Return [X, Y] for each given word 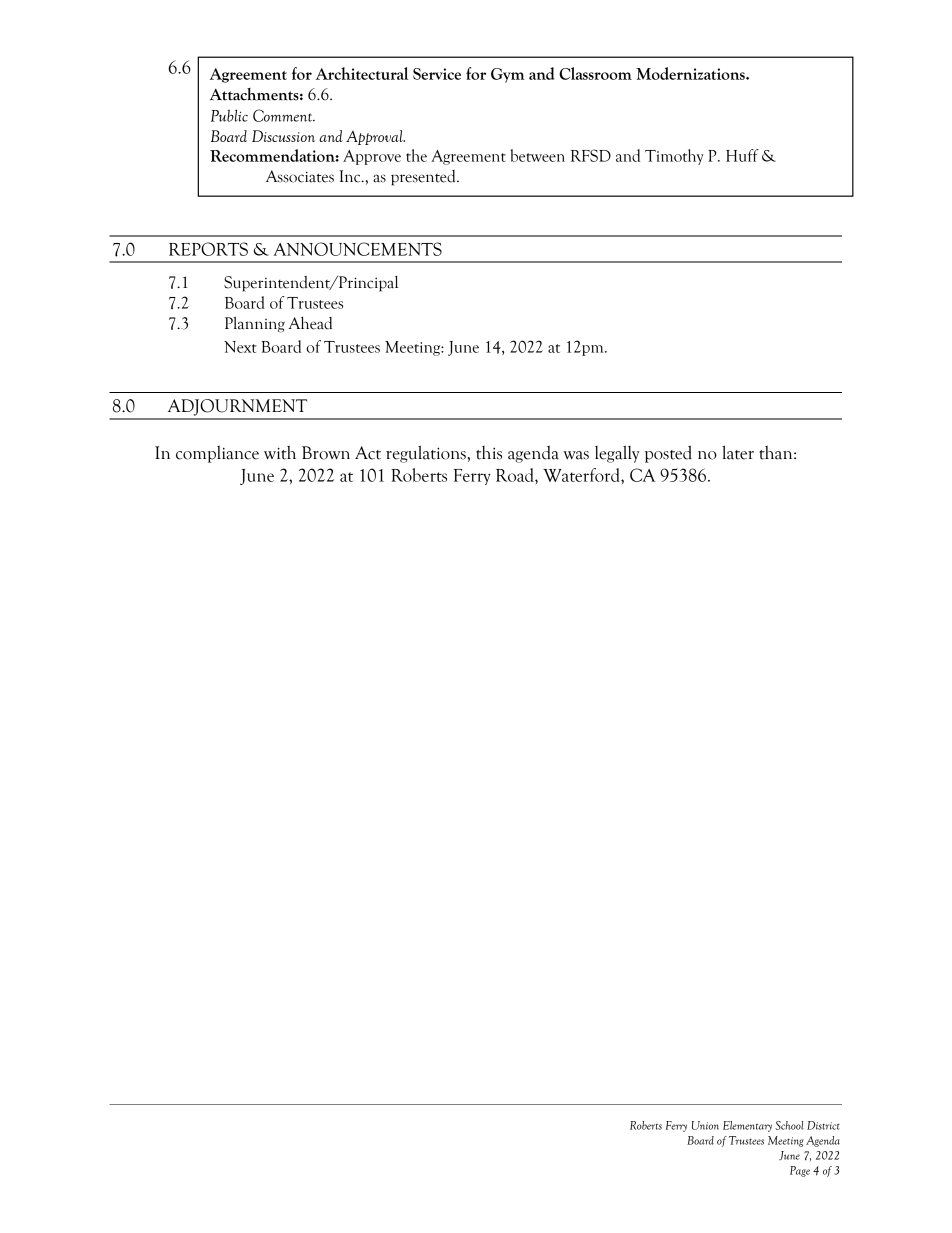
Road [516, 475]
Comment [284, 115]
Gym [508, 75]
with [280, 452]
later [738, 452]
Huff [742, 155]
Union [705, 1125]
